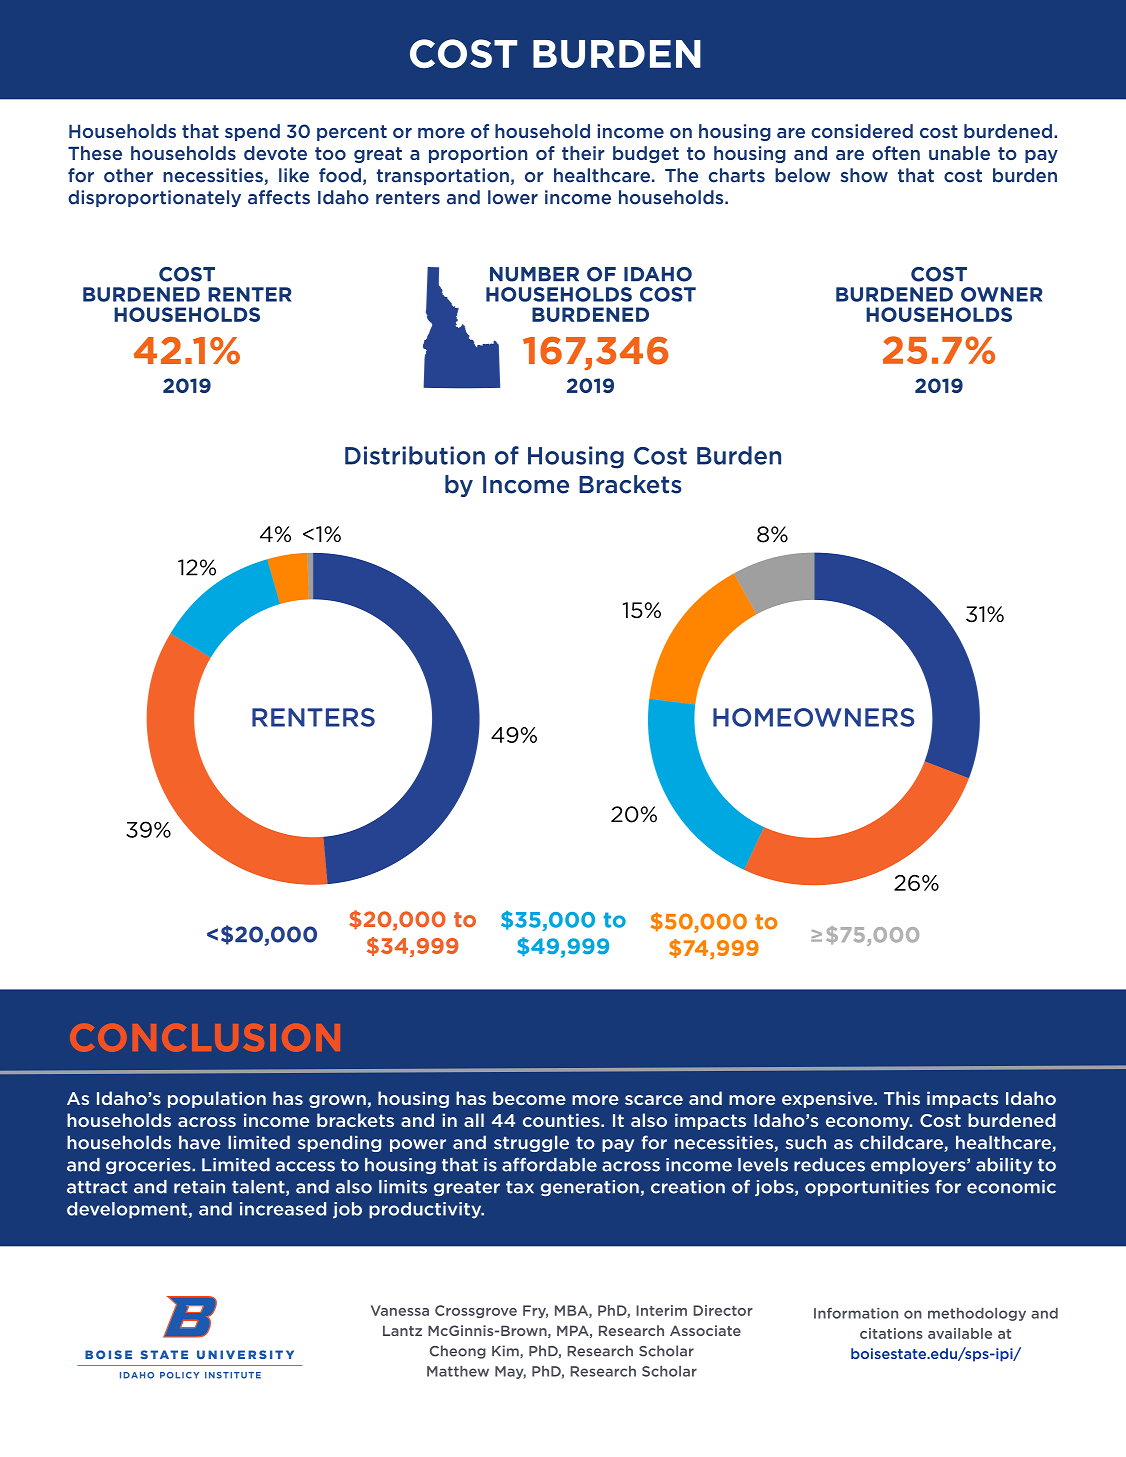 Image resolution: width=1126 pixels, height=1457 pixels. I want to click on NUMBER, so click(534, 274).
